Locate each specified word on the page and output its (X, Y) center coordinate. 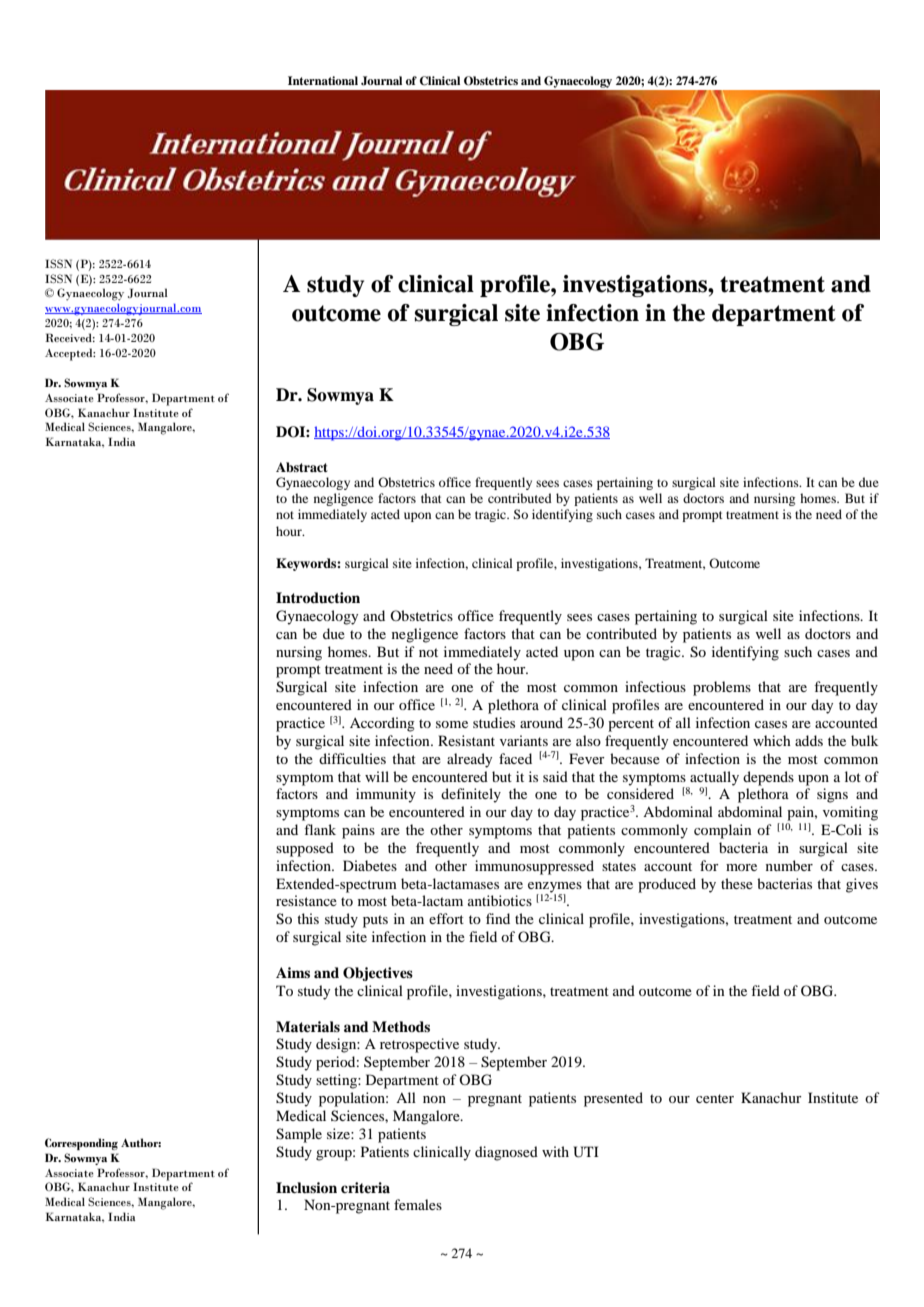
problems (722, 688)
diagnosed (506, 1153)
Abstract (302, 467)
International (323, 80)
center (715, 1098)
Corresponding (81, 1144)
